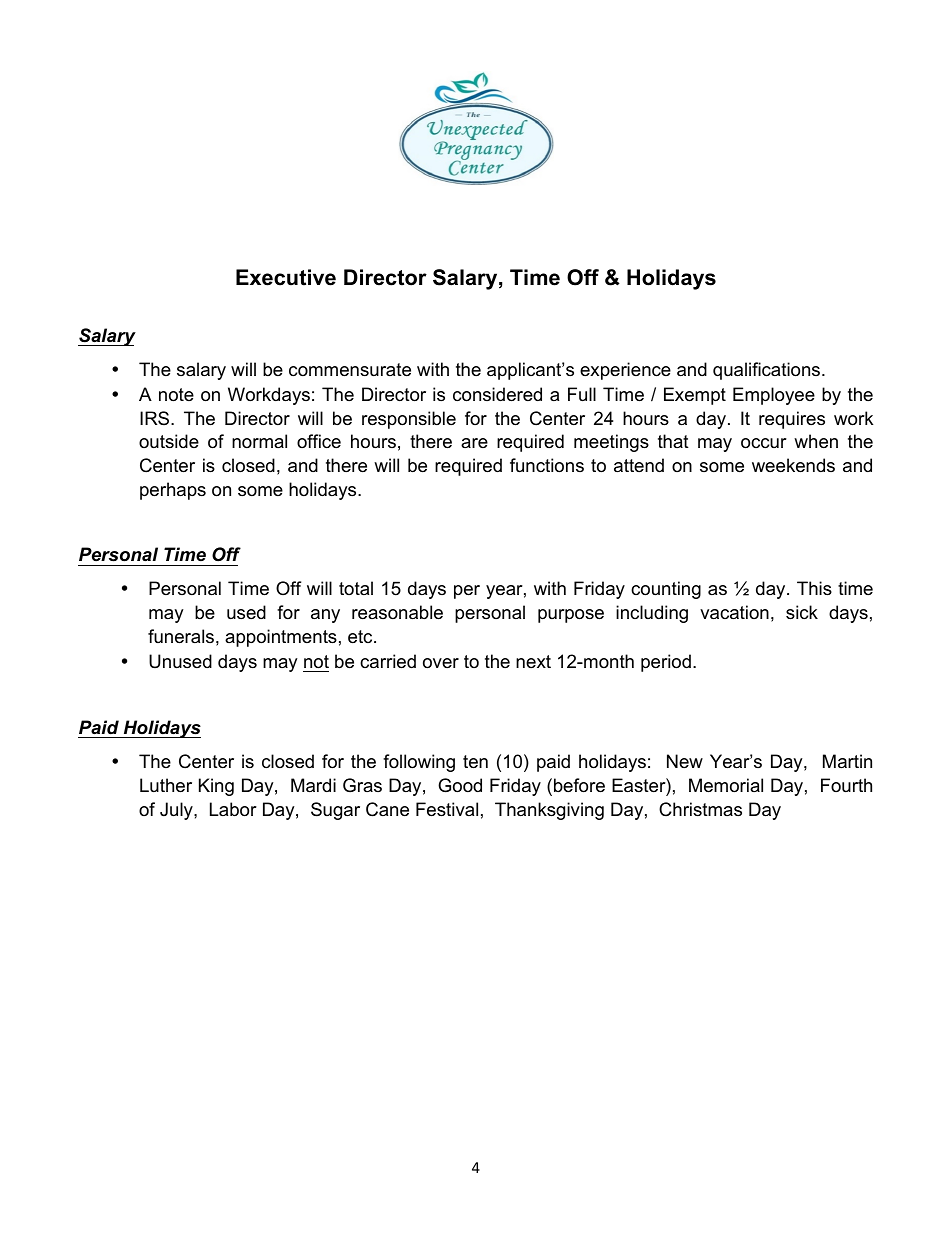 Image resolution: width=952 pixels, height=1233 pixels. Describe the element at coordinates (259, 441) in the image. I see `normal` at that location.
